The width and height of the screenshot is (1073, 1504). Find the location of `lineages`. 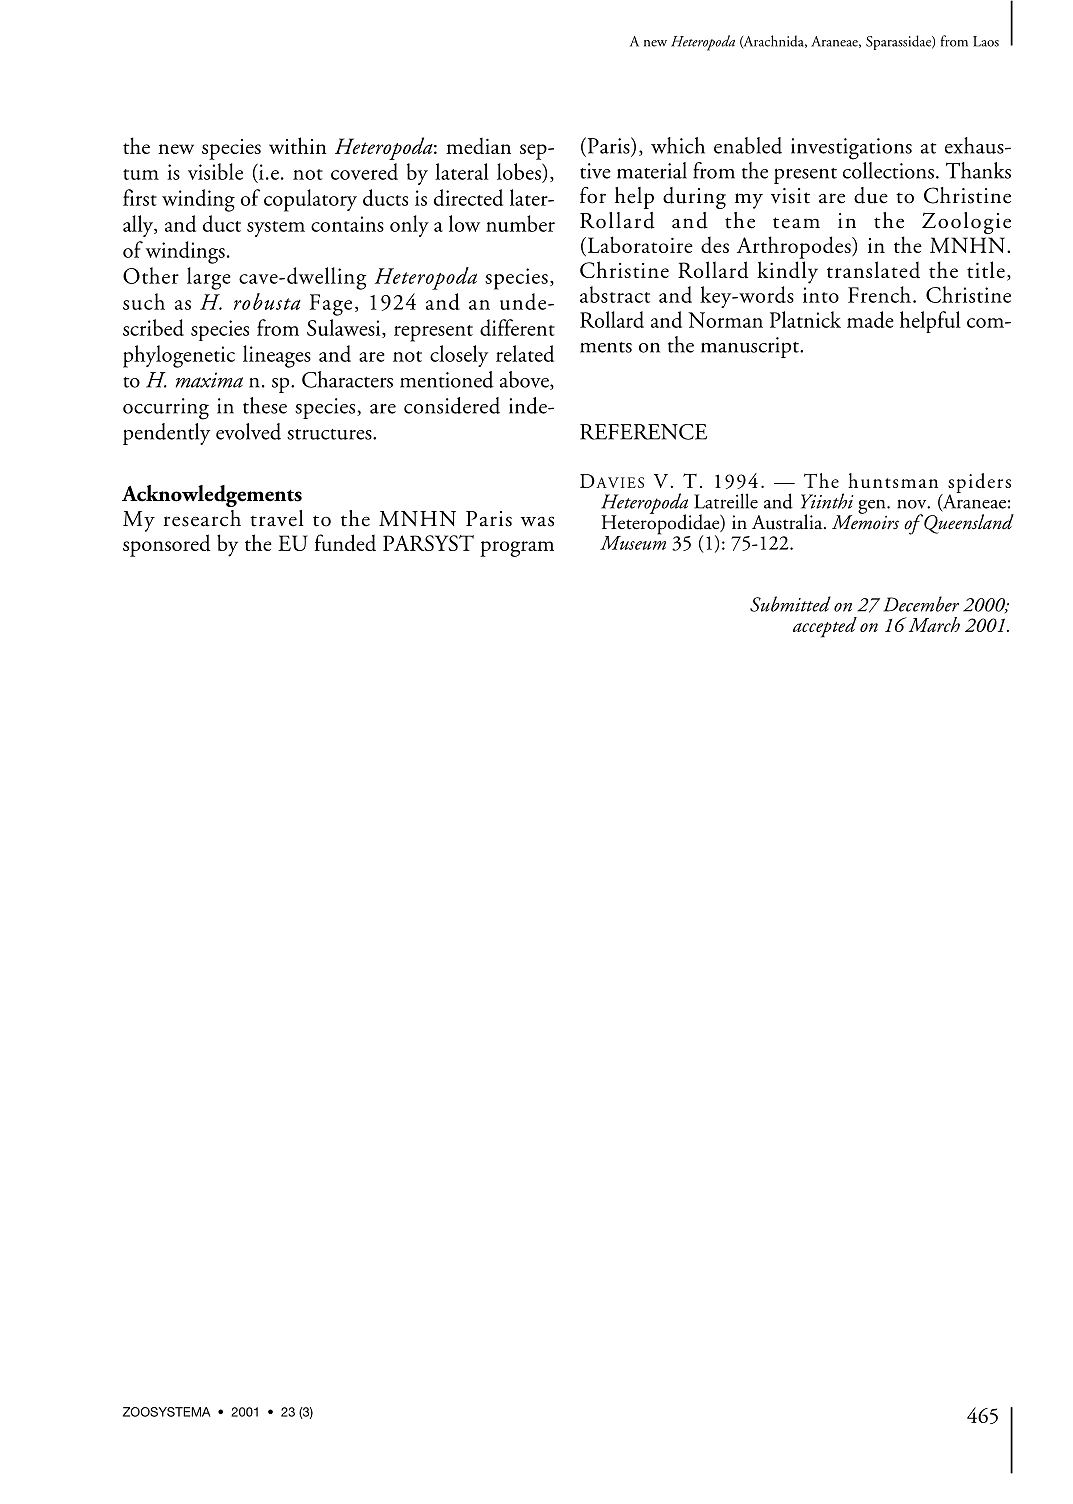

lineages is located at coordinates (277, 356).
